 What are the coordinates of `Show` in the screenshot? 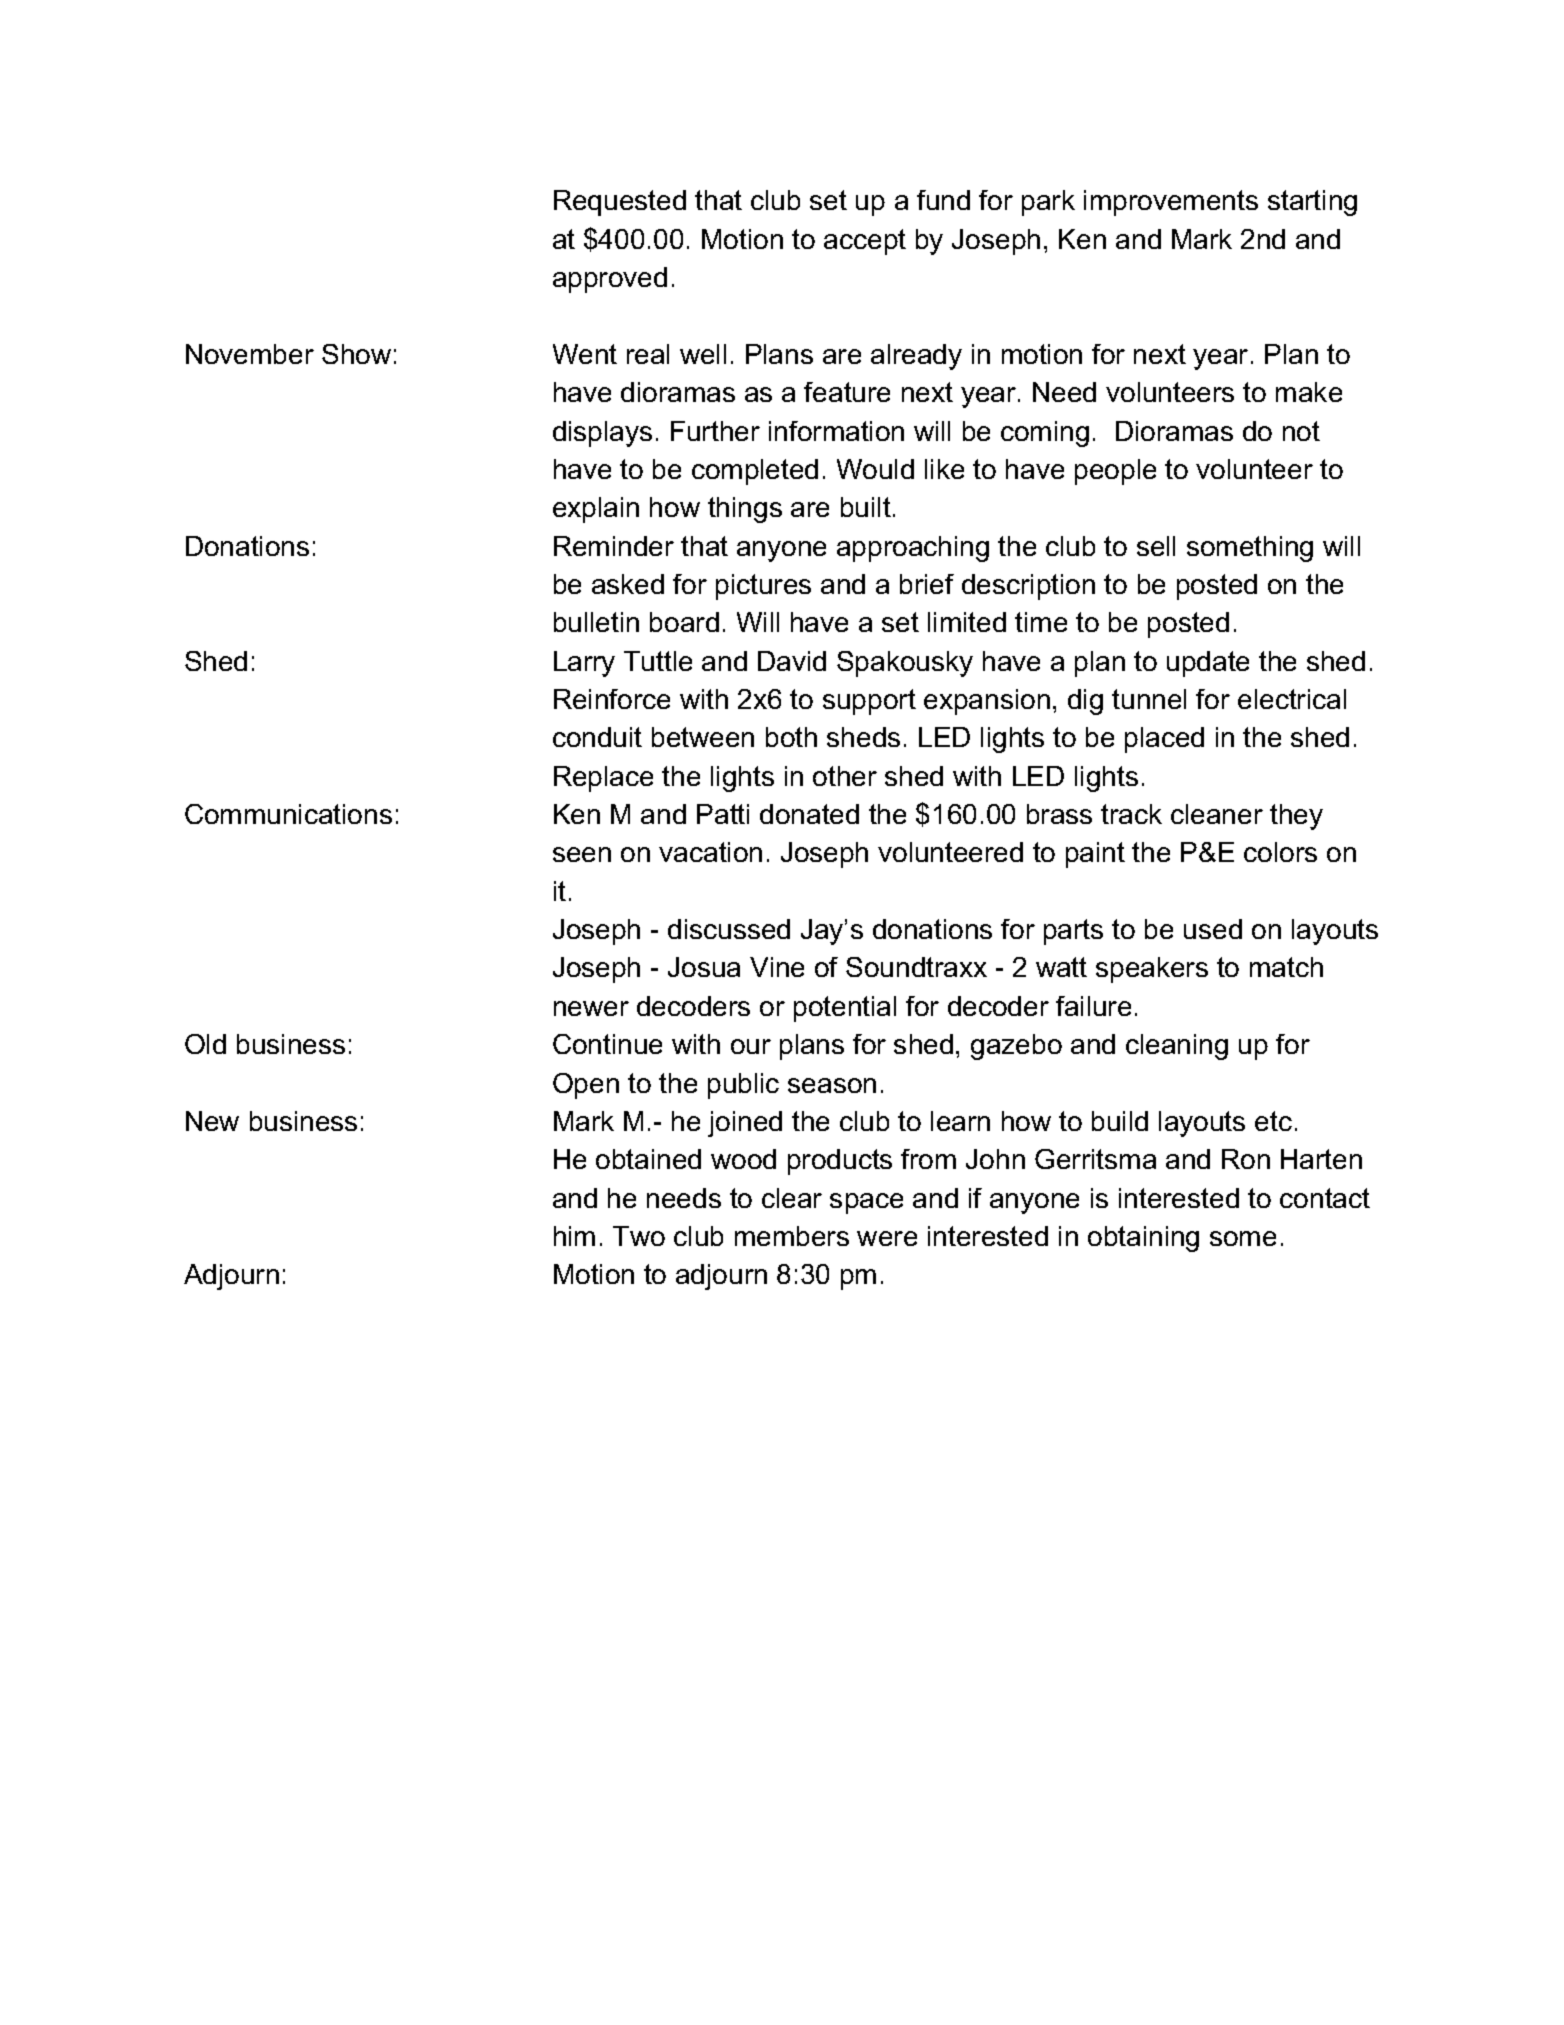 It's located at (356, 354).
